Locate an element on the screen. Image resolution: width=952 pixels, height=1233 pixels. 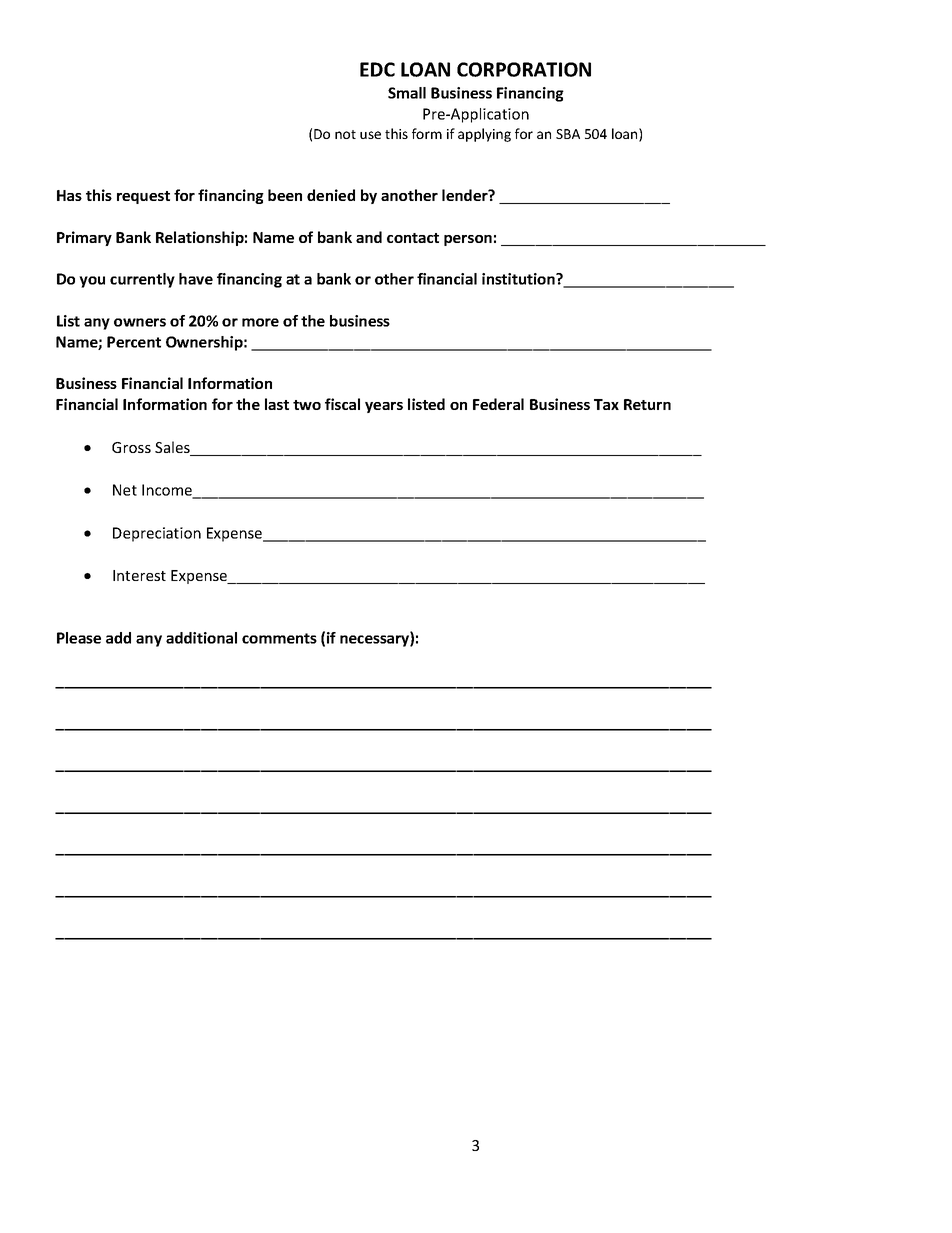
person is located at coordinates (468, 240).
